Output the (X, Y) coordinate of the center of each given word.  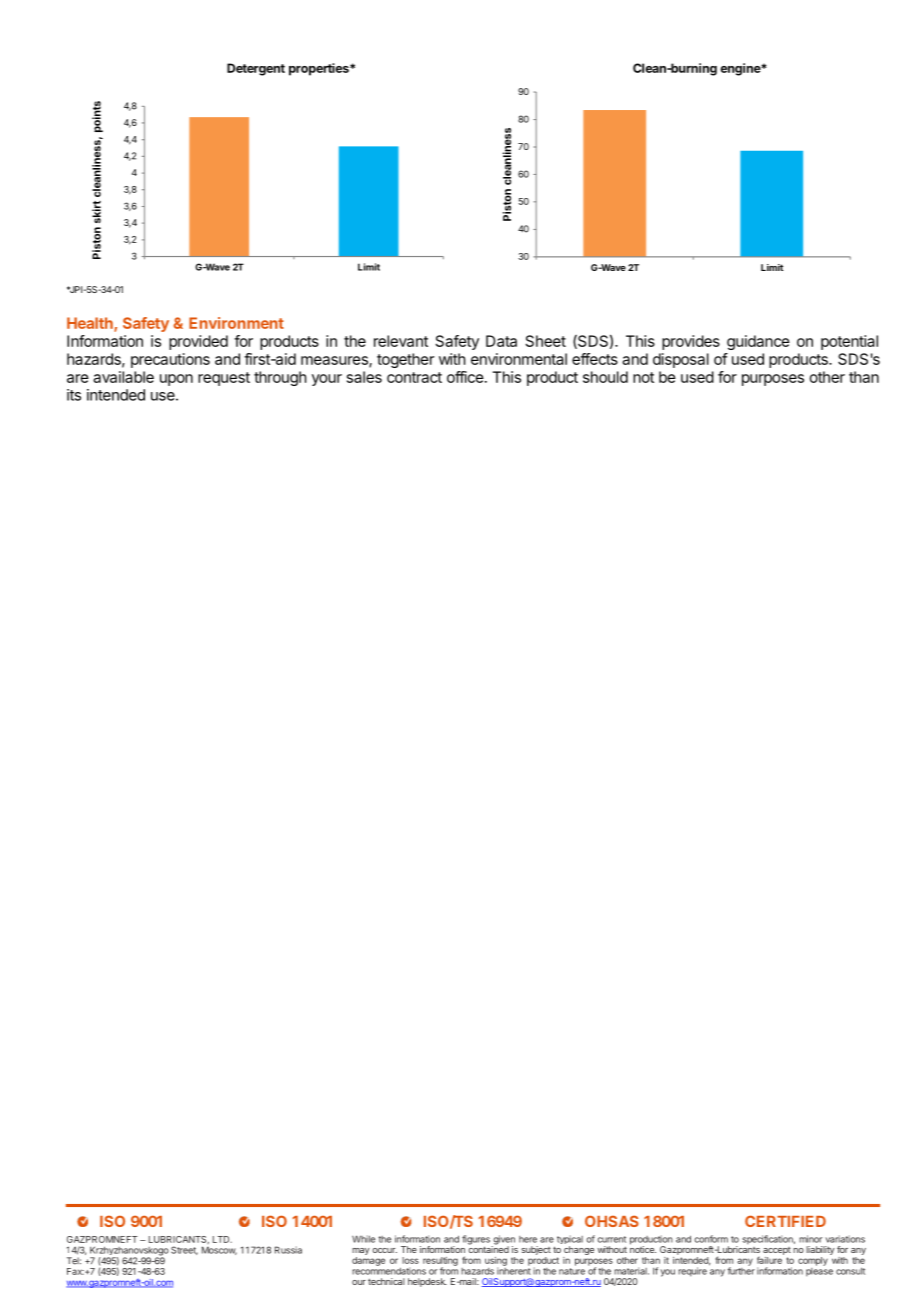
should (605, 377)
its (74, 395)
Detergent (256, 69)
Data (501, 341)
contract (414, 377)
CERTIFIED (785, 1221)
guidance (758, 342)
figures (477, 1241)
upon (176, 380)
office (465, 377)
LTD (222, 1239)
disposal (681, 360)
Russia (288, 1250)
